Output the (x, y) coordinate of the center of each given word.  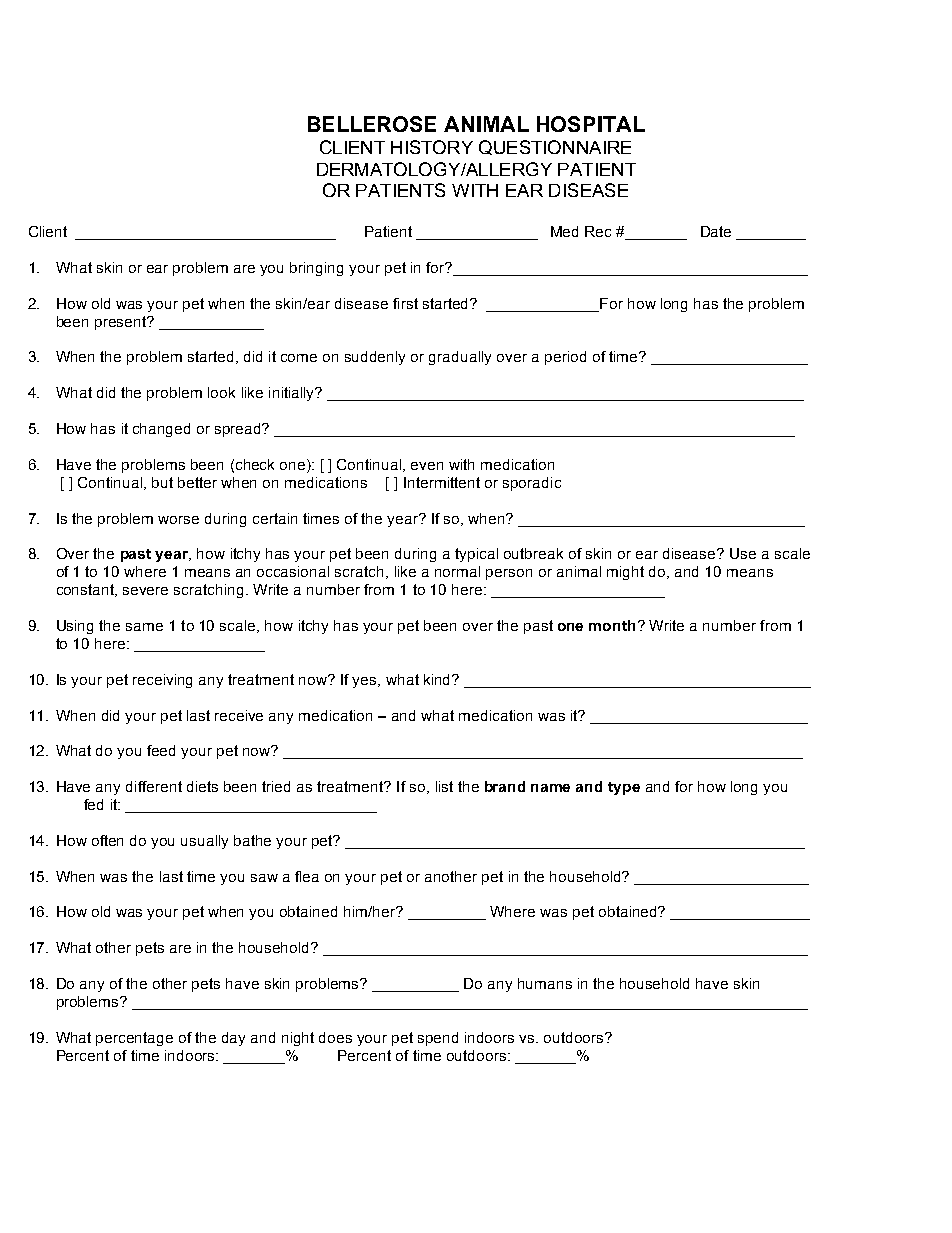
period (565, 358)
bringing (316, 269)
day (233, 1039)
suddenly (375, 358)
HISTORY (432, 147)
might (625, 573)
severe (145, 591)
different (154, 786)
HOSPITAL (591, 124)
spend (438, 1039)
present (122, 323)
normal (457, 571)
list (444, 786)
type (624, 788)
